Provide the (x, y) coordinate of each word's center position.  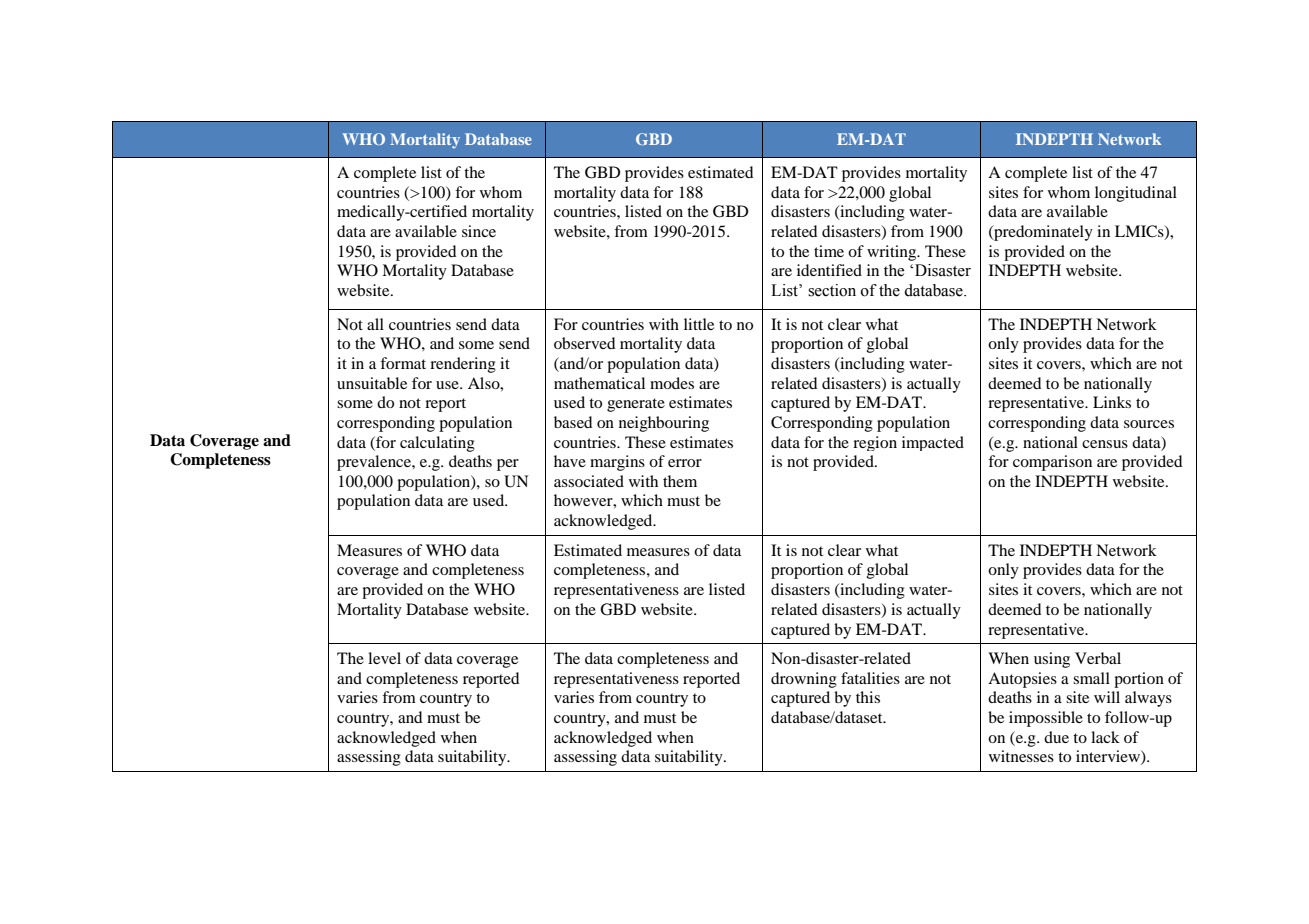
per (508, 465)
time (829, 251)
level (384, 658)
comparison (1052, 463)
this (868, 697)
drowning (804, 680)
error (685, 463)
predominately (1042, 233)
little (699, 324)
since (479, 231)
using (1052, 660)
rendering (463, 365)
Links (1112, 402)
